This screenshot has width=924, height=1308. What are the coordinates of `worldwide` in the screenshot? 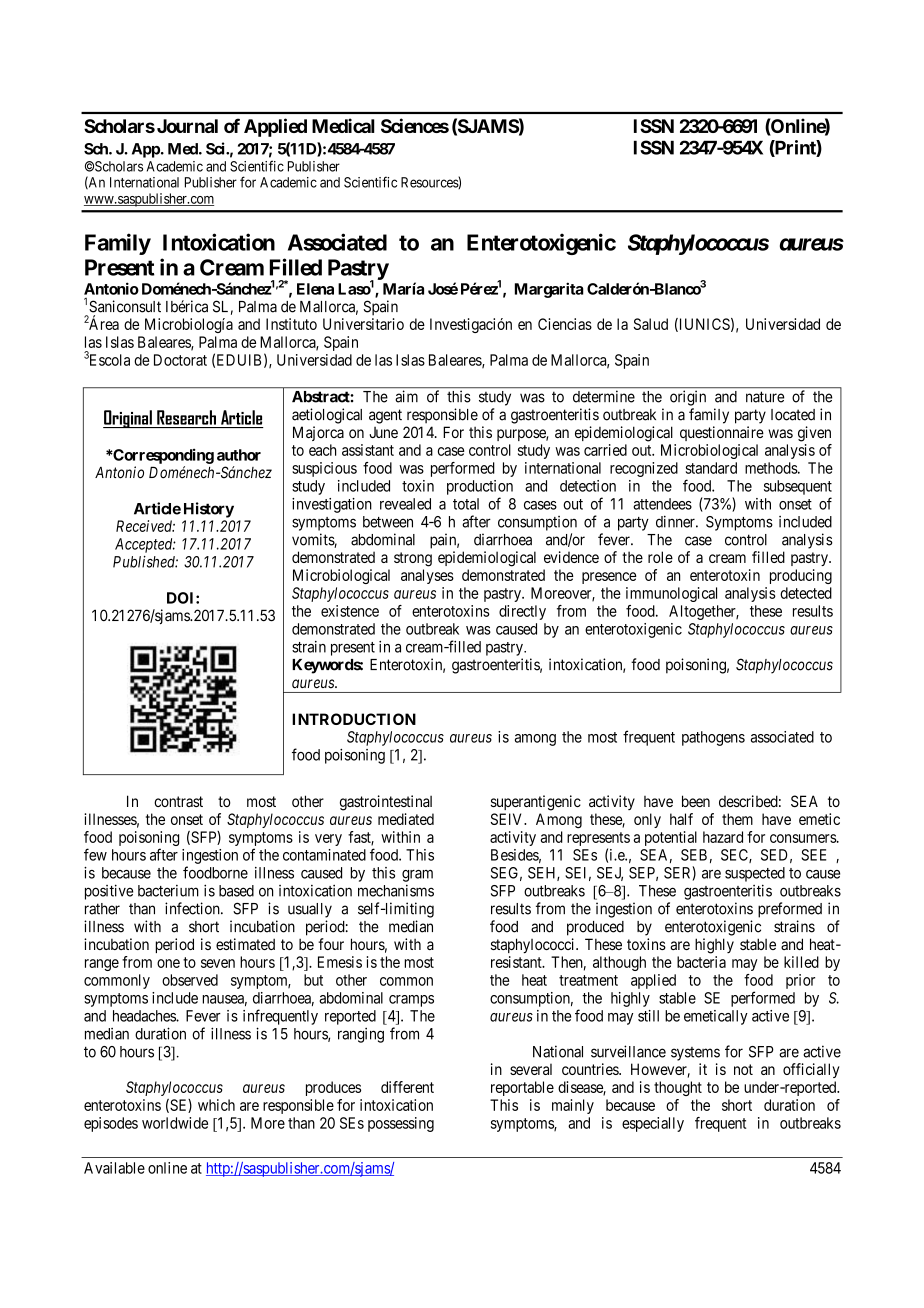 It's located at (175, 1123).
